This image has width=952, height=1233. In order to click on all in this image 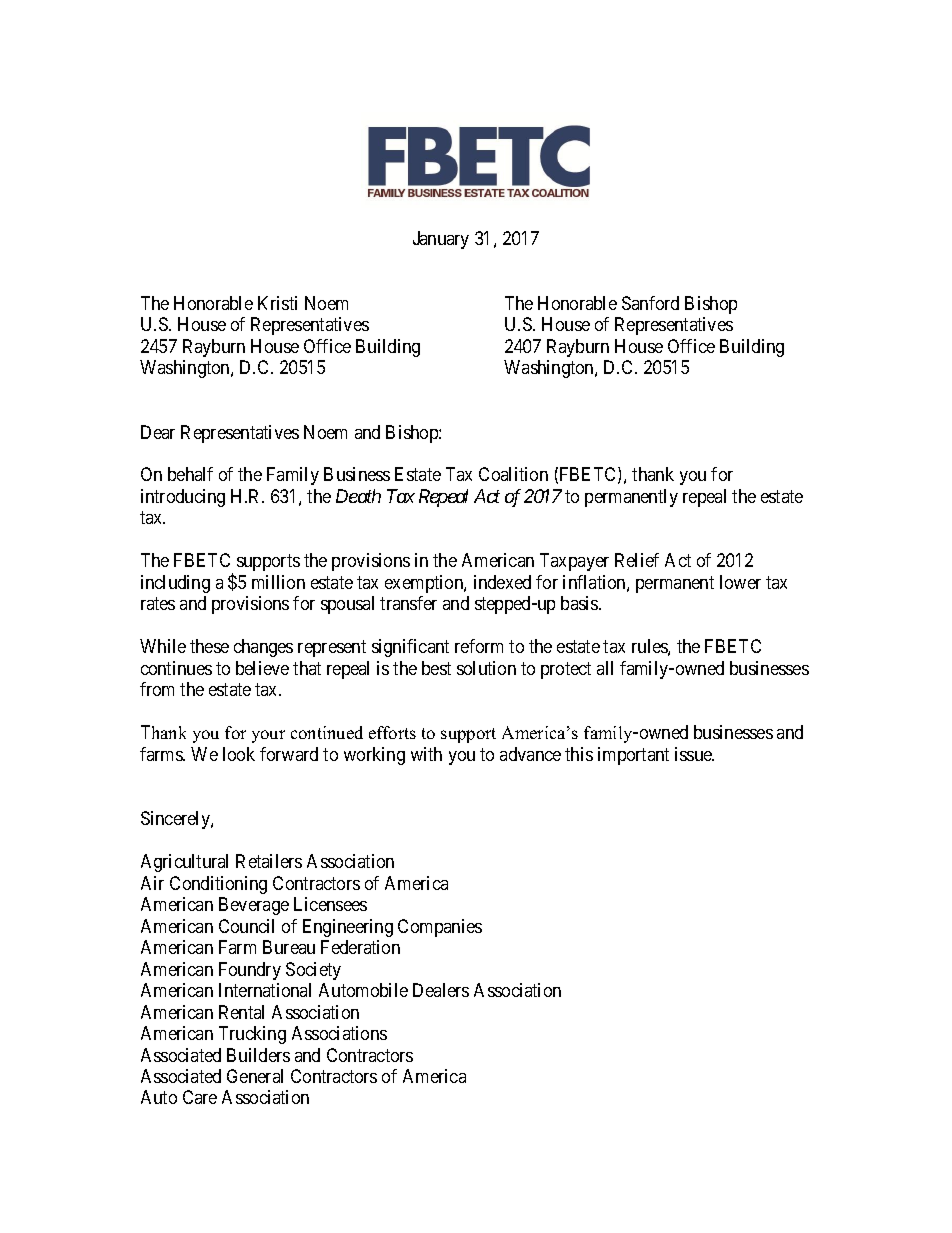, I will do `click(605, 668)`.
